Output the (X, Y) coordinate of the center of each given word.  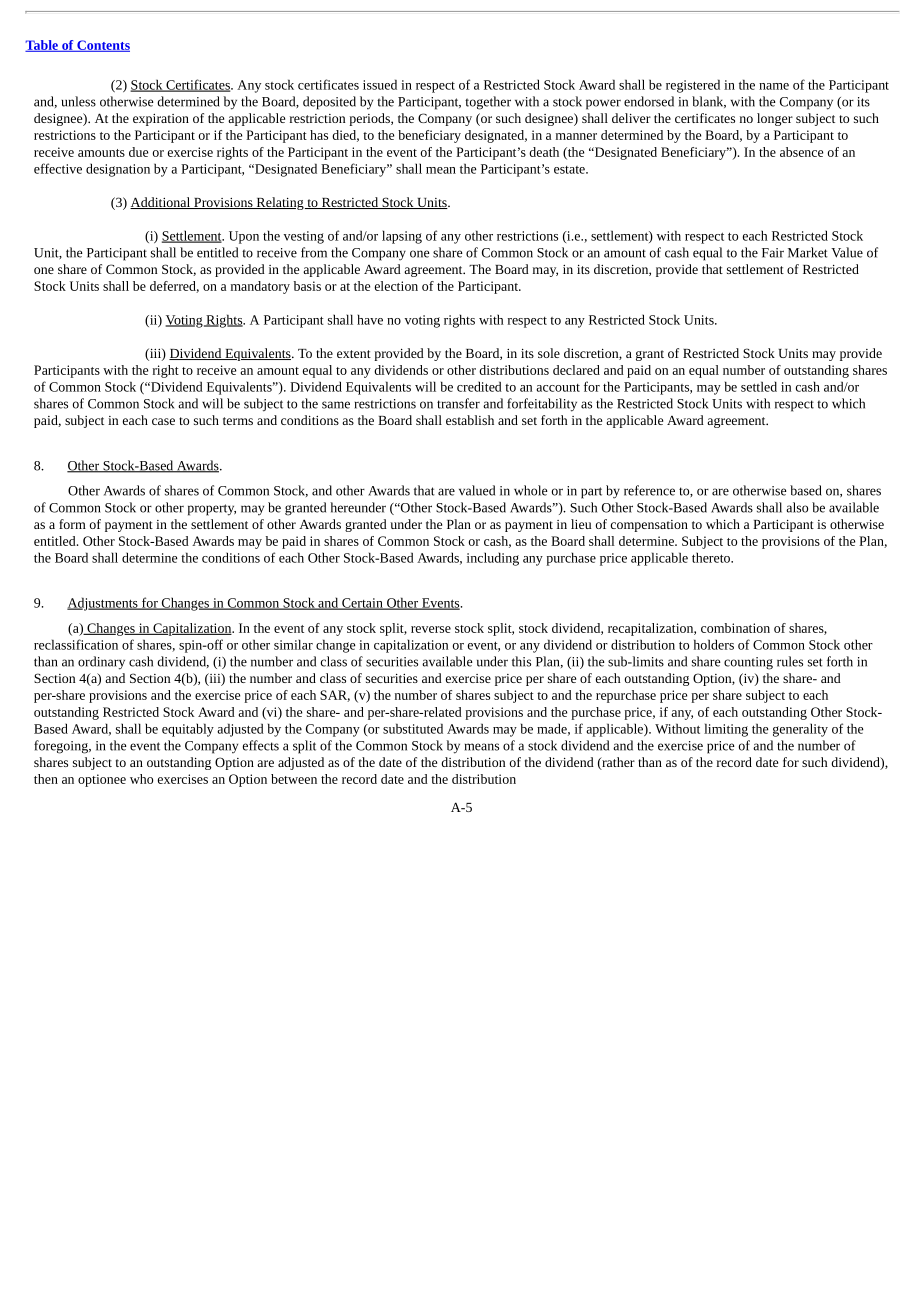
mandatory (260, 287)
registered (693, 86)
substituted (413, 728)
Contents (102, 46)
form (72, 524)
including (493, 559)
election (396, 286)
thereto (712, 557)
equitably (188, 730)
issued (380, 84)
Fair (773, 253)
